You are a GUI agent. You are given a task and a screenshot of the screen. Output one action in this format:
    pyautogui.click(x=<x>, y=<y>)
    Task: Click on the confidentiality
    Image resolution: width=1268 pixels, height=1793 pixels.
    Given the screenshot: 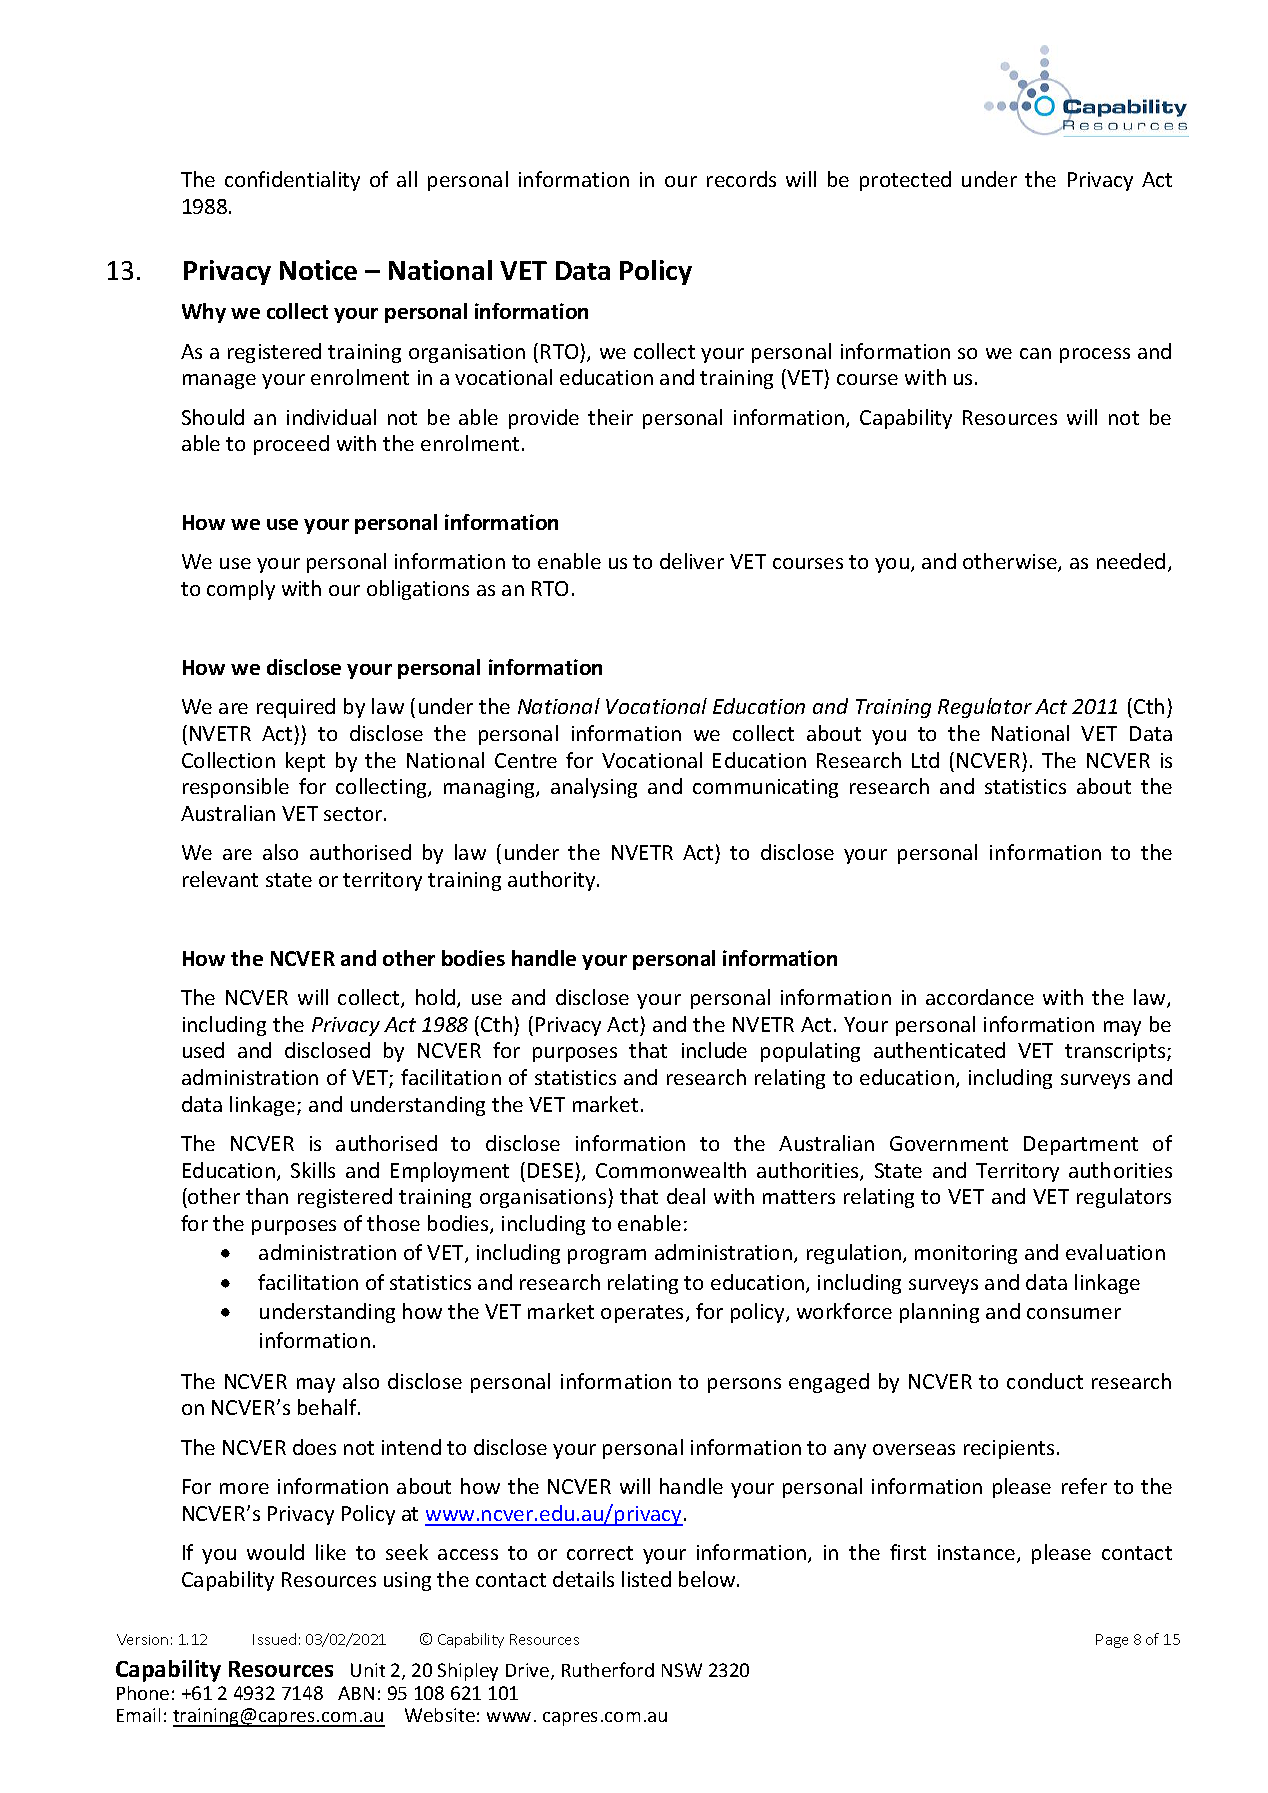 What is the action you would take?
    pyautogui.click(x=292, y=181)
